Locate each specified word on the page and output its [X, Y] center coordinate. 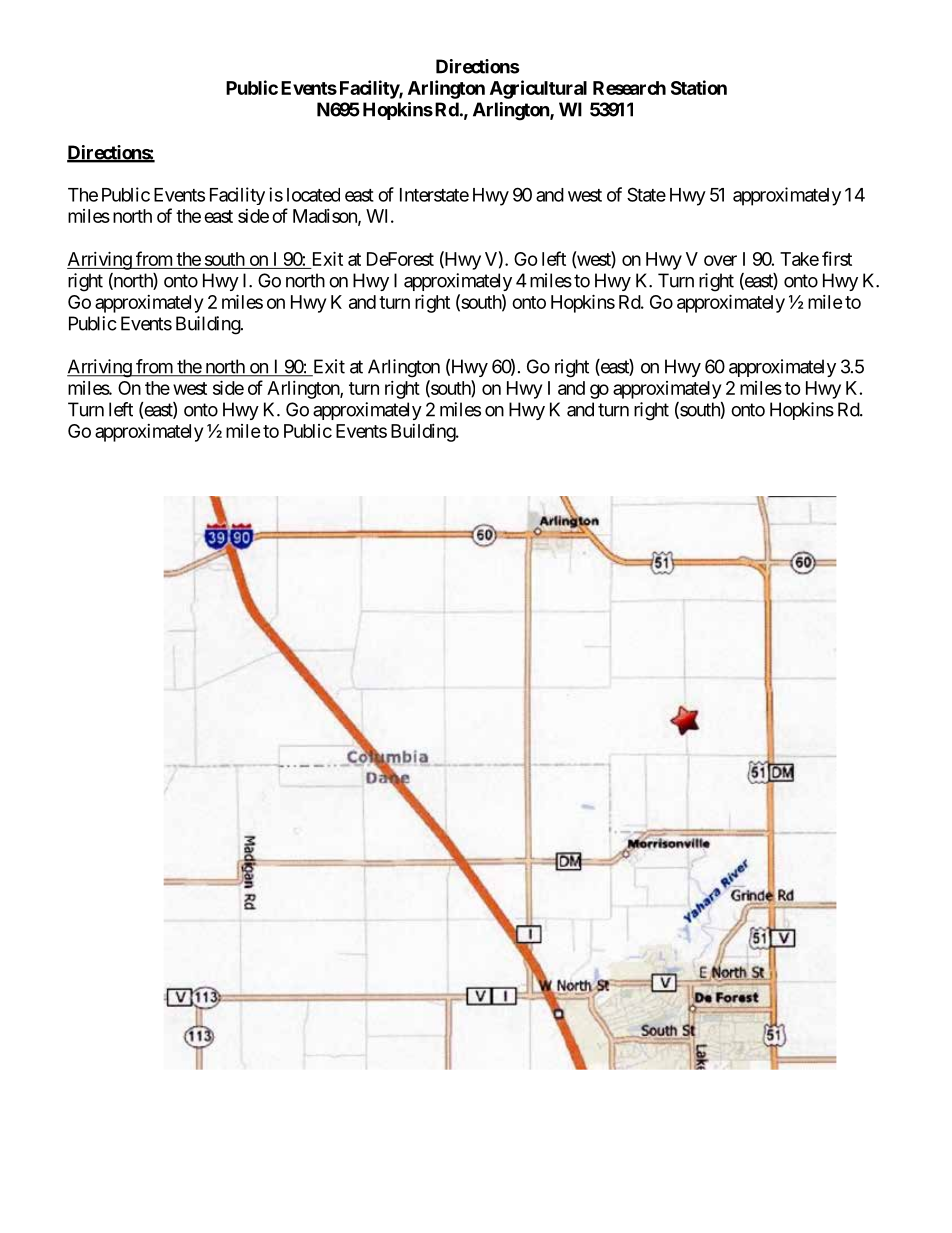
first [837, 258]
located [313, 195]
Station [699, 87]
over [720, 260]
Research [629, 88]
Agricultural [538, 89]
